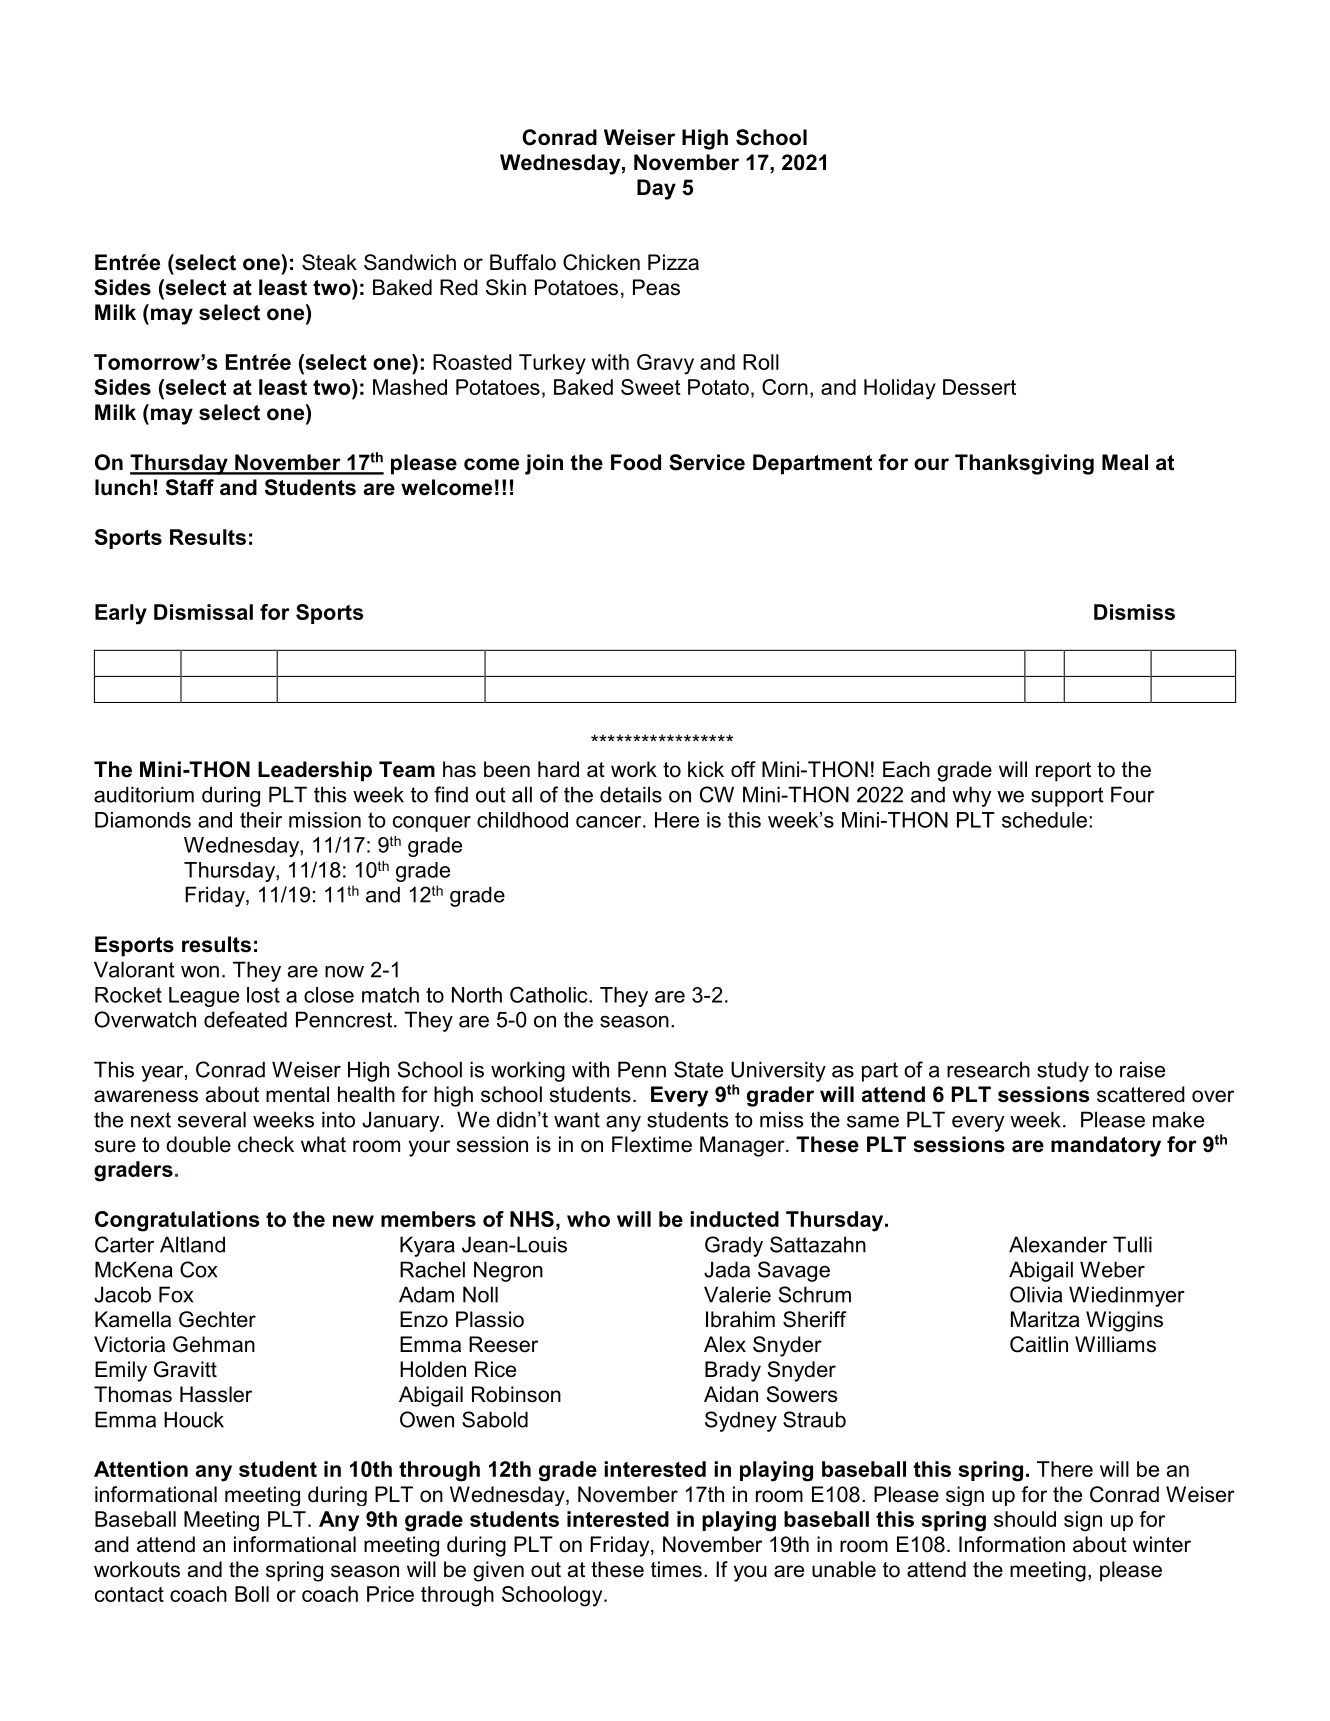  What do you see at coordinates (198, 1269) in the screenshot?
I see `Cox` at bounding box center [198, 1269].
